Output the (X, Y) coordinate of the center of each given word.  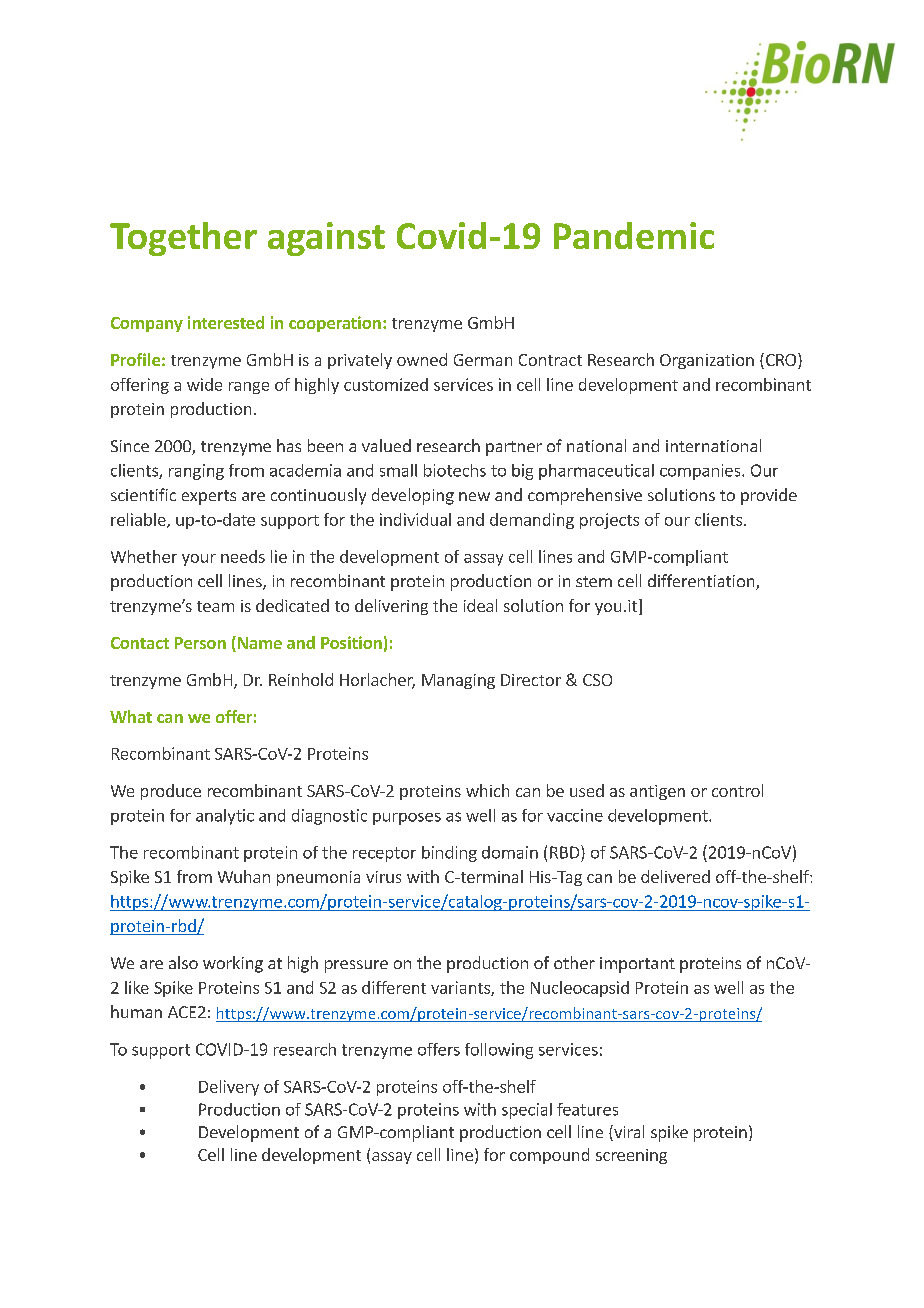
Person (200, 643)
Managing (458, 681)
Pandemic (634, 235)
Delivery (229, 1088)
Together (183, 239)
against (326, 239)
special (527, 1111)
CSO (597, 680)
